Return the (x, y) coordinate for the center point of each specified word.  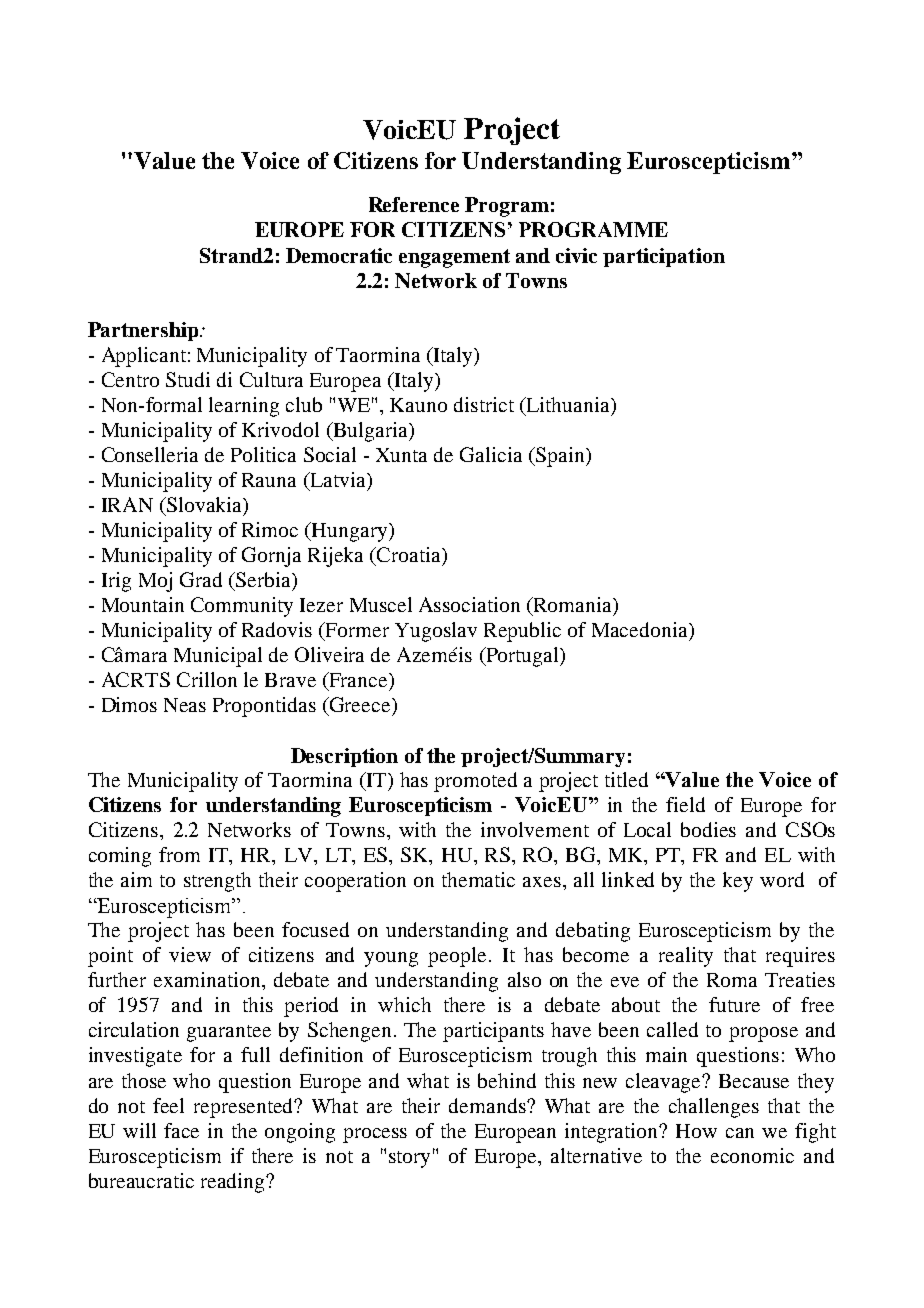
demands (488, 1105)
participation (664, 257)
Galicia (491, 454)
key (738, 882)
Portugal (522, 657)
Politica (263, 454)
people (457, 957)
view (190, 954)
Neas (185, 705)
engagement (454, 258)
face (181, 1130)
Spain (560, 457)
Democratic (339, 255)
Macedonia (641, 629)
